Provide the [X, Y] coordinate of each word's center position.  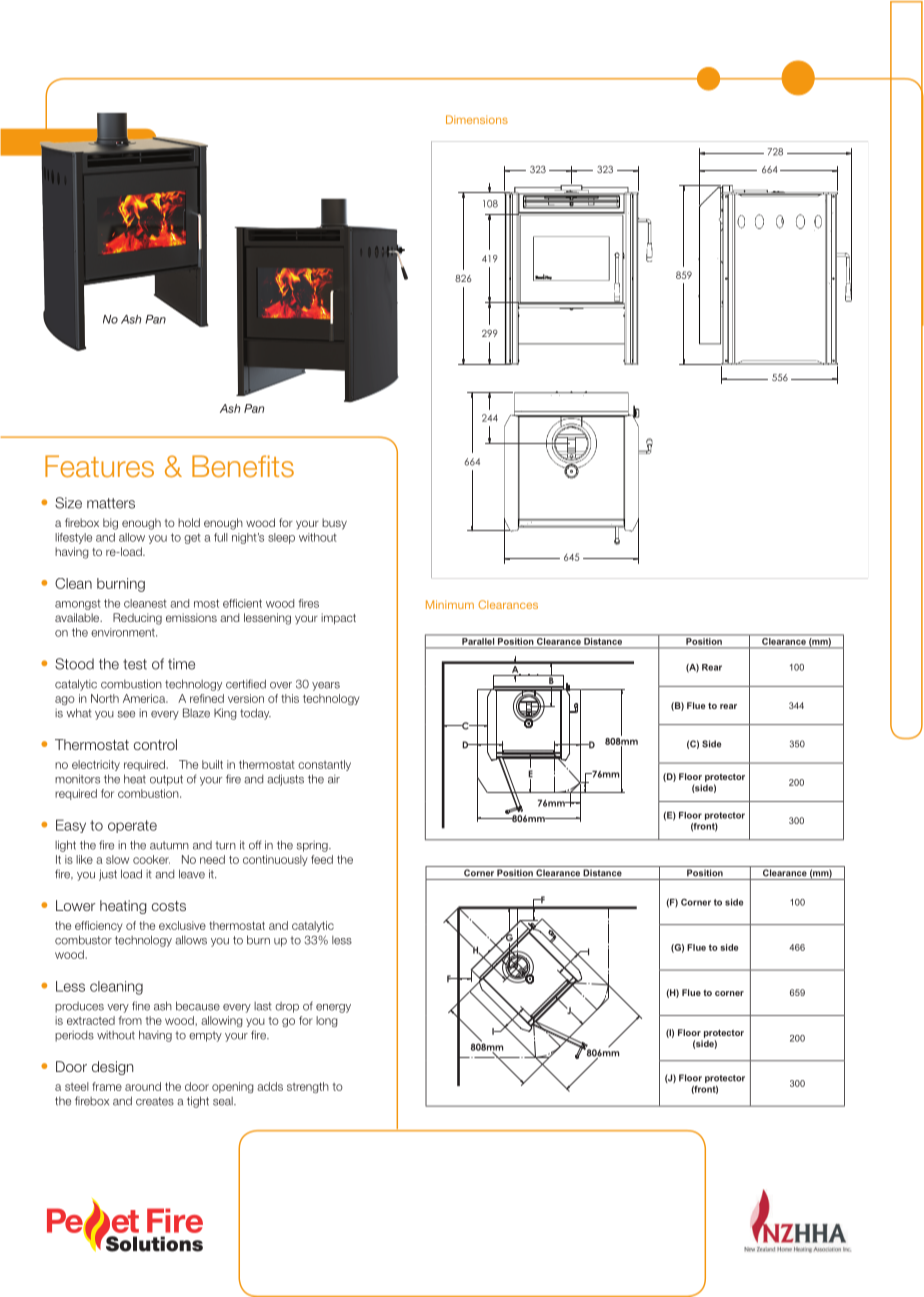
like [84, 859]
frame [107, 1086]
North [105, 698]
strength [308, 1087]
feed [322, 859]
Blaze [196, 713]
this [290, 698]
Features [99, 466]
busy [334, 524]
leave [192, 874]
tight [198, 1102]
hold [189, 522]
